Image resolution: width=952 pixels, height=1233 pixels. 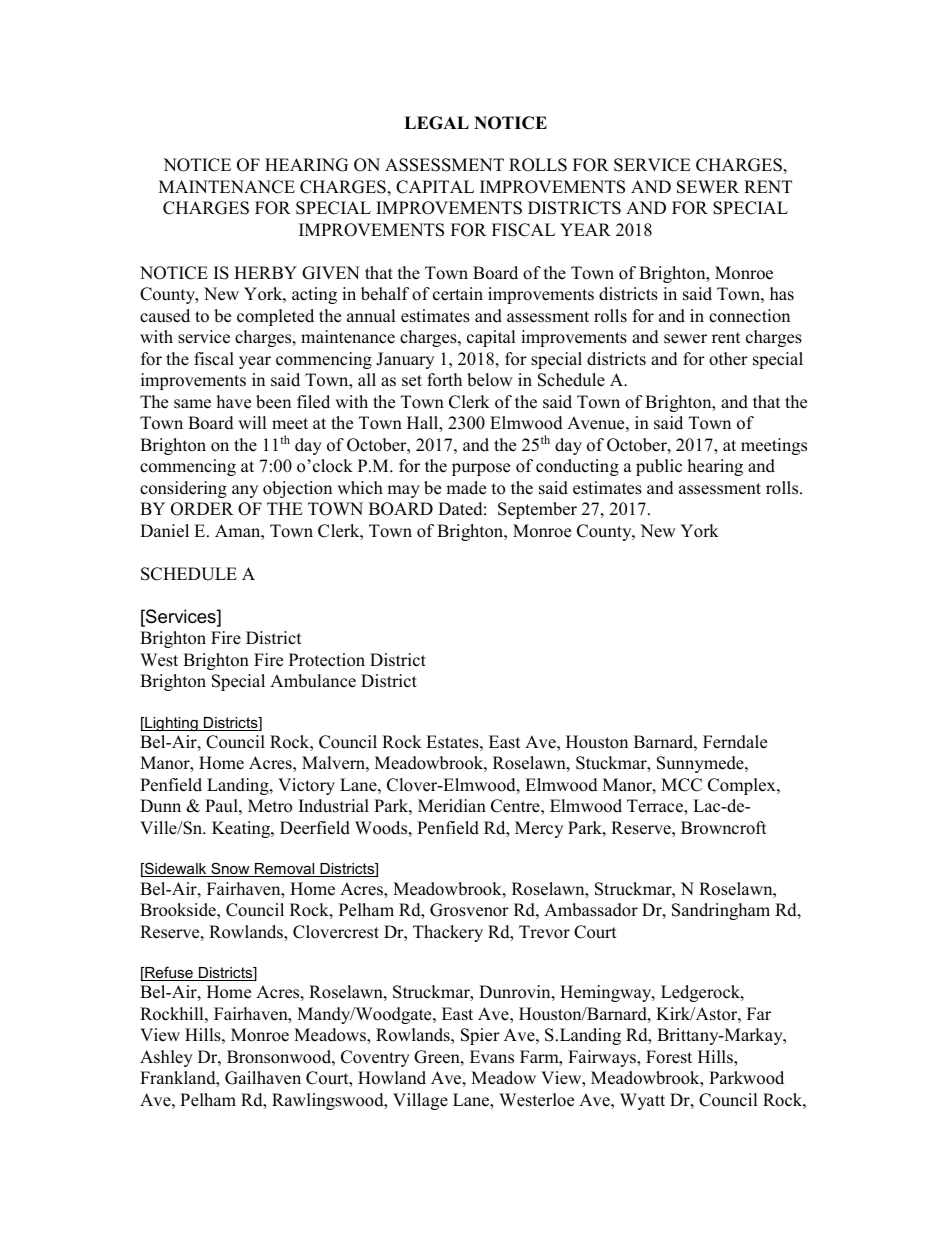 I want to click on Meridian, so click(x=452, y=806).
